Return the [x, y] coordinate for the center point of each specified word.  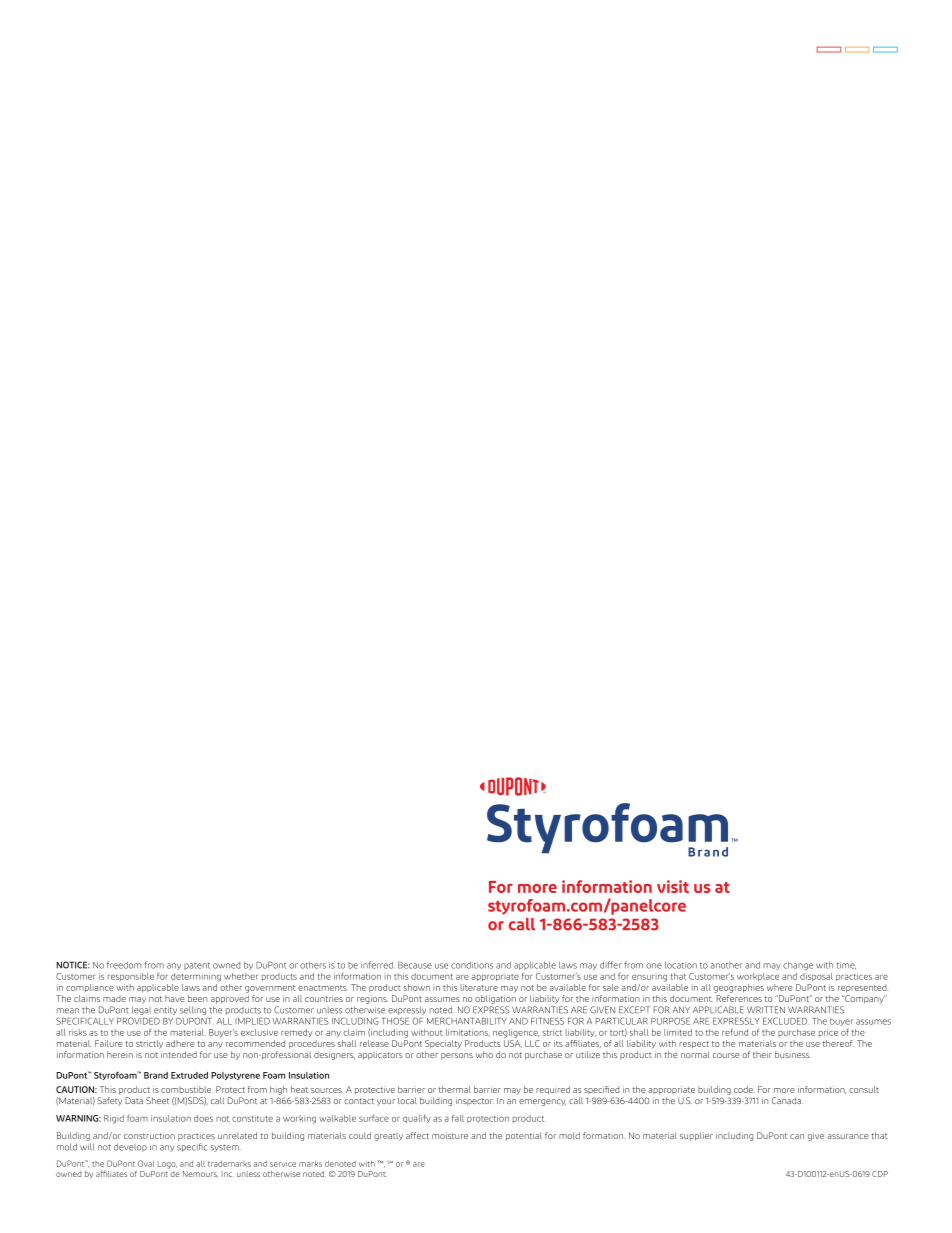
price [828, 1033]
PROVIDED [138, 1021]
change [798, 966]
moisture [450, 1135]
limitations [468, 1033]
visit [673, 886]
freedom [124, 965]
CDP [880, 1174]
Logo [167, 1165]
